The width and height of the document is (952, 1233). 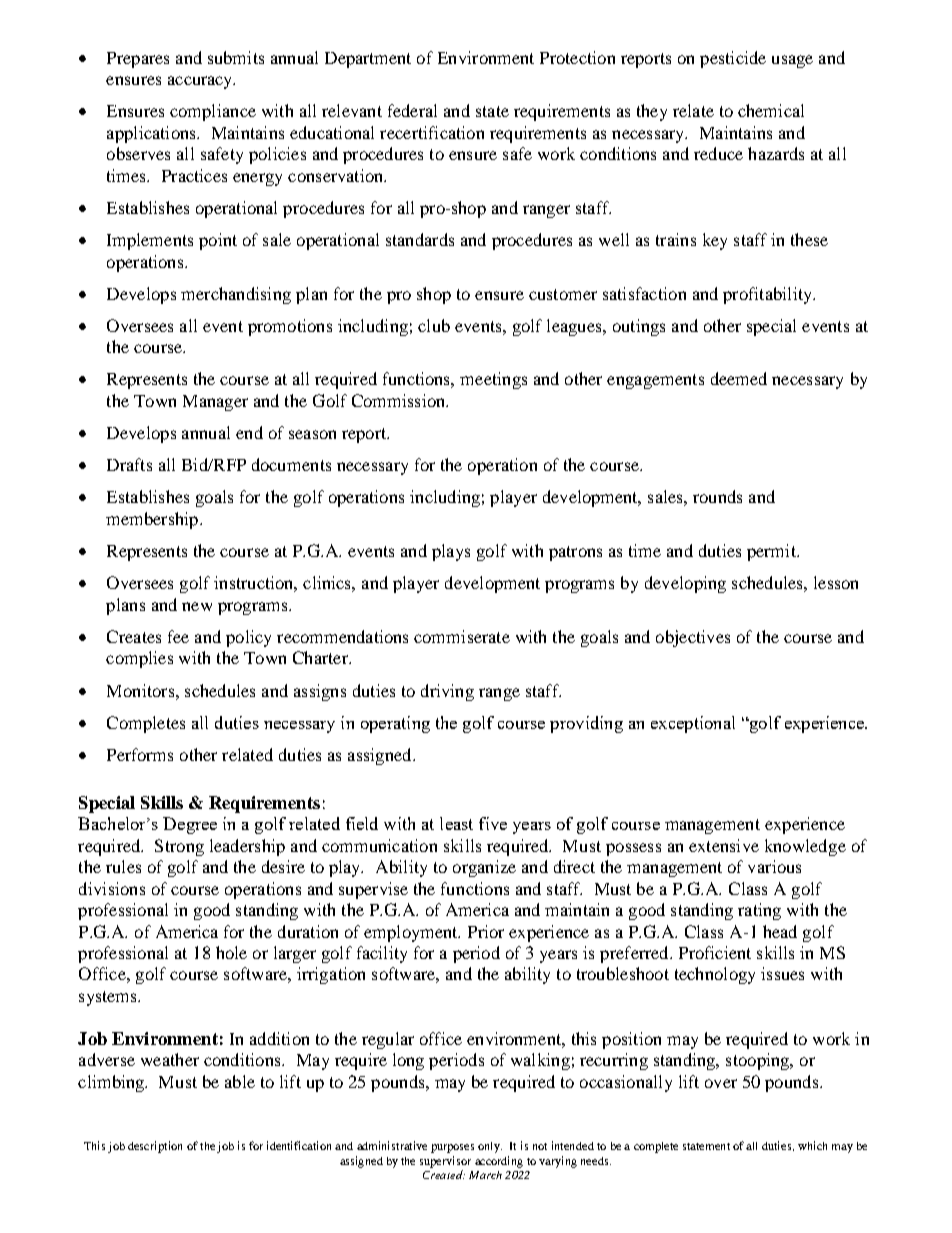 I want to click on commiserate, so click(x=462, y=636).
